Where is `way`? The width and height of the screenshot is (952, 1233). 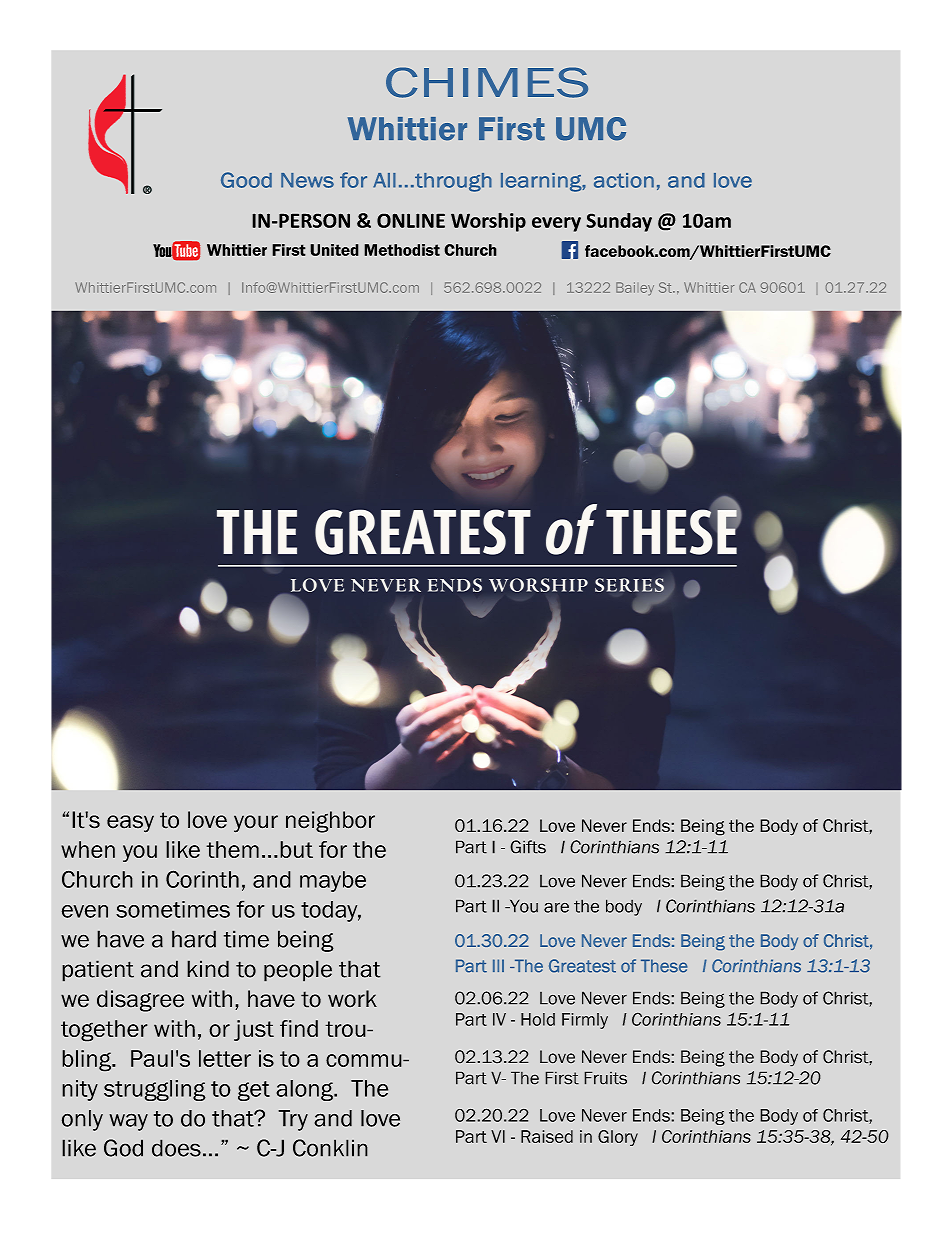
way is located at coordinates (128, 1122).
